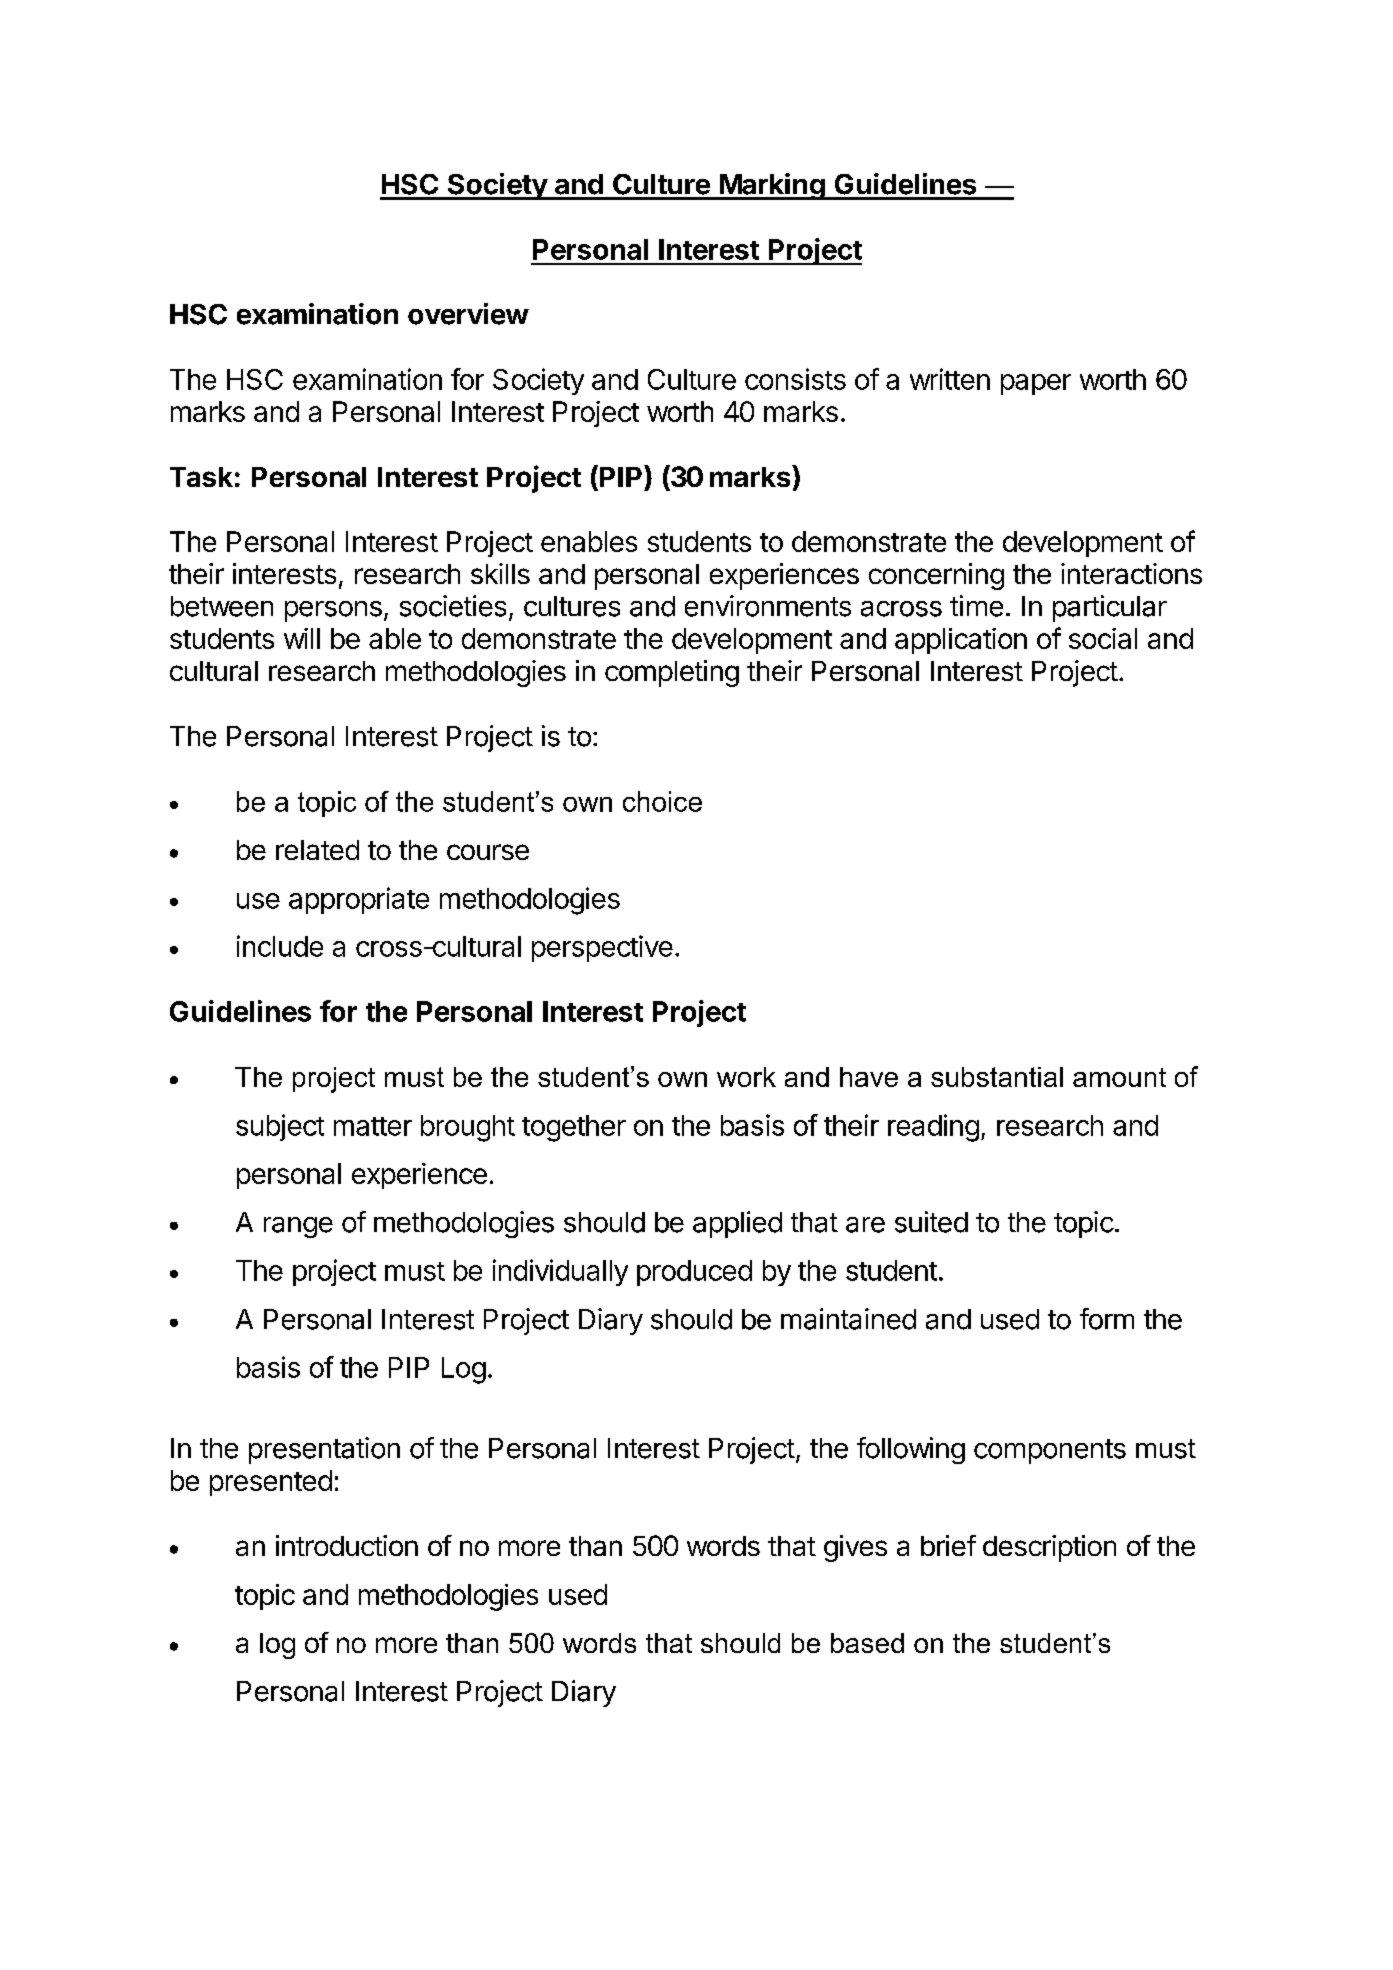 The image size is (1393, 1970). I want to click on gives, so click(855, 1548).
